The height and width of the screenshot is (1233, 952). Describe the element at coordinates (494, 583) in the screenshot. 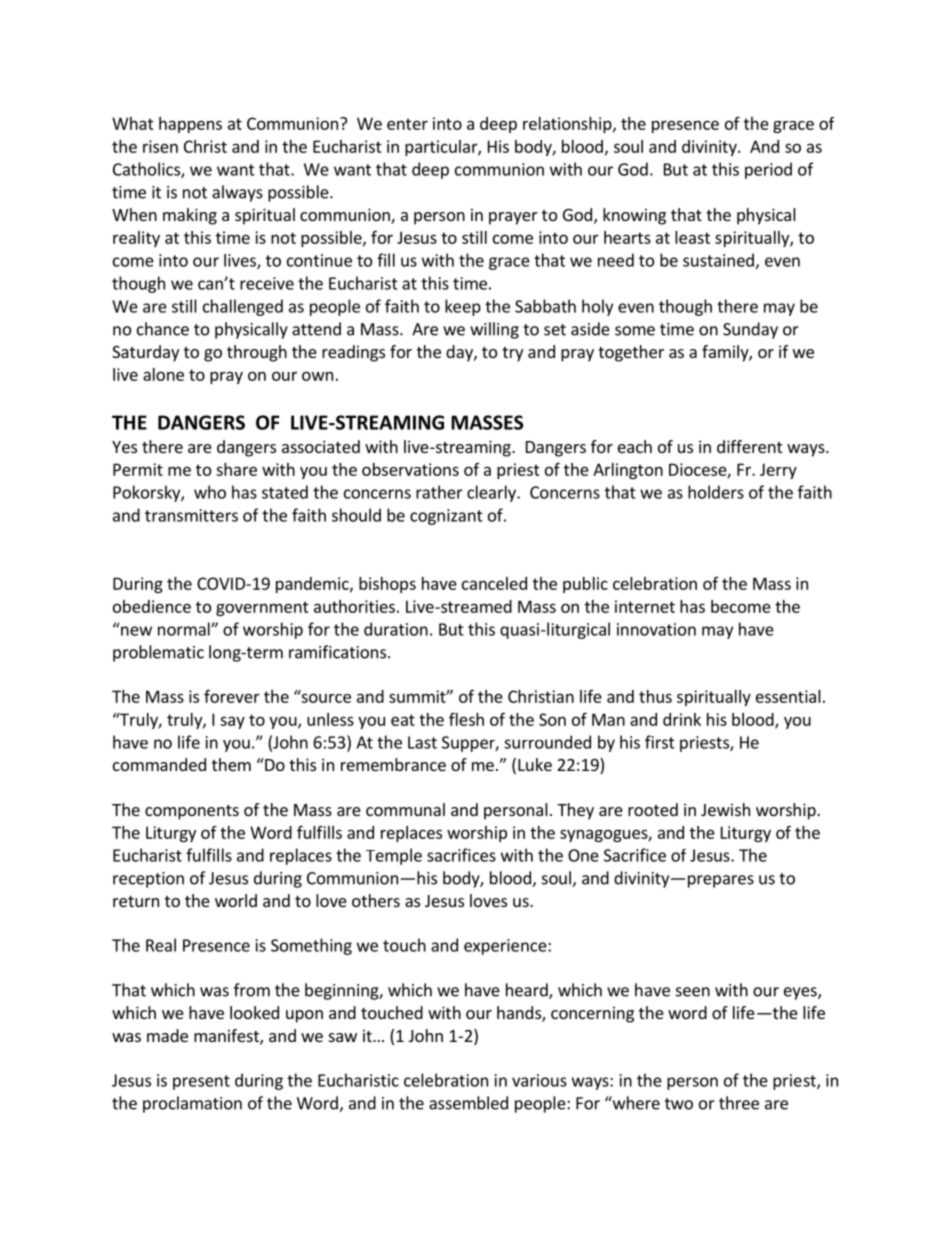

I see `canceled` at that location.
